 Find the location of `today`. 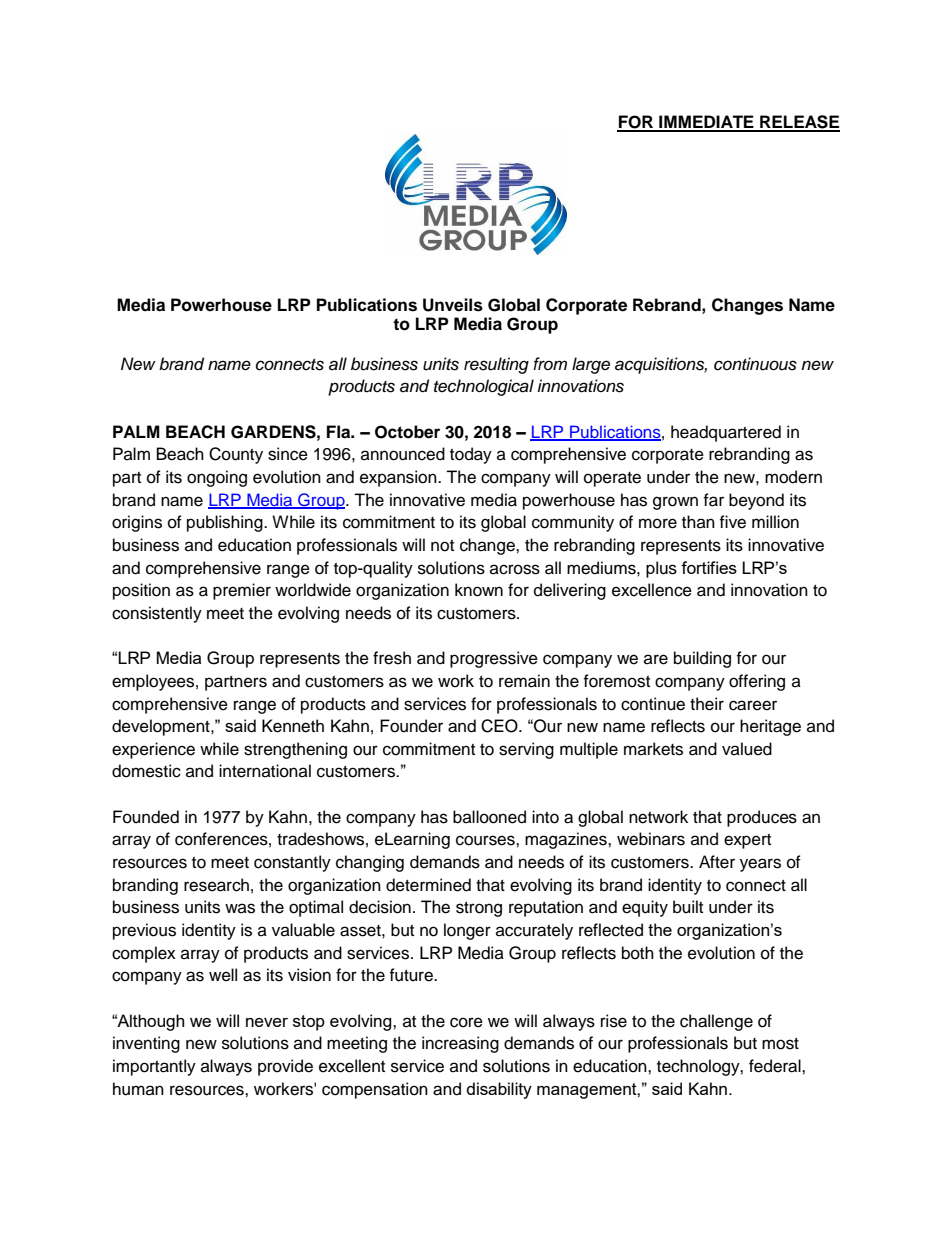

today is located at coordinates (471, 455).
